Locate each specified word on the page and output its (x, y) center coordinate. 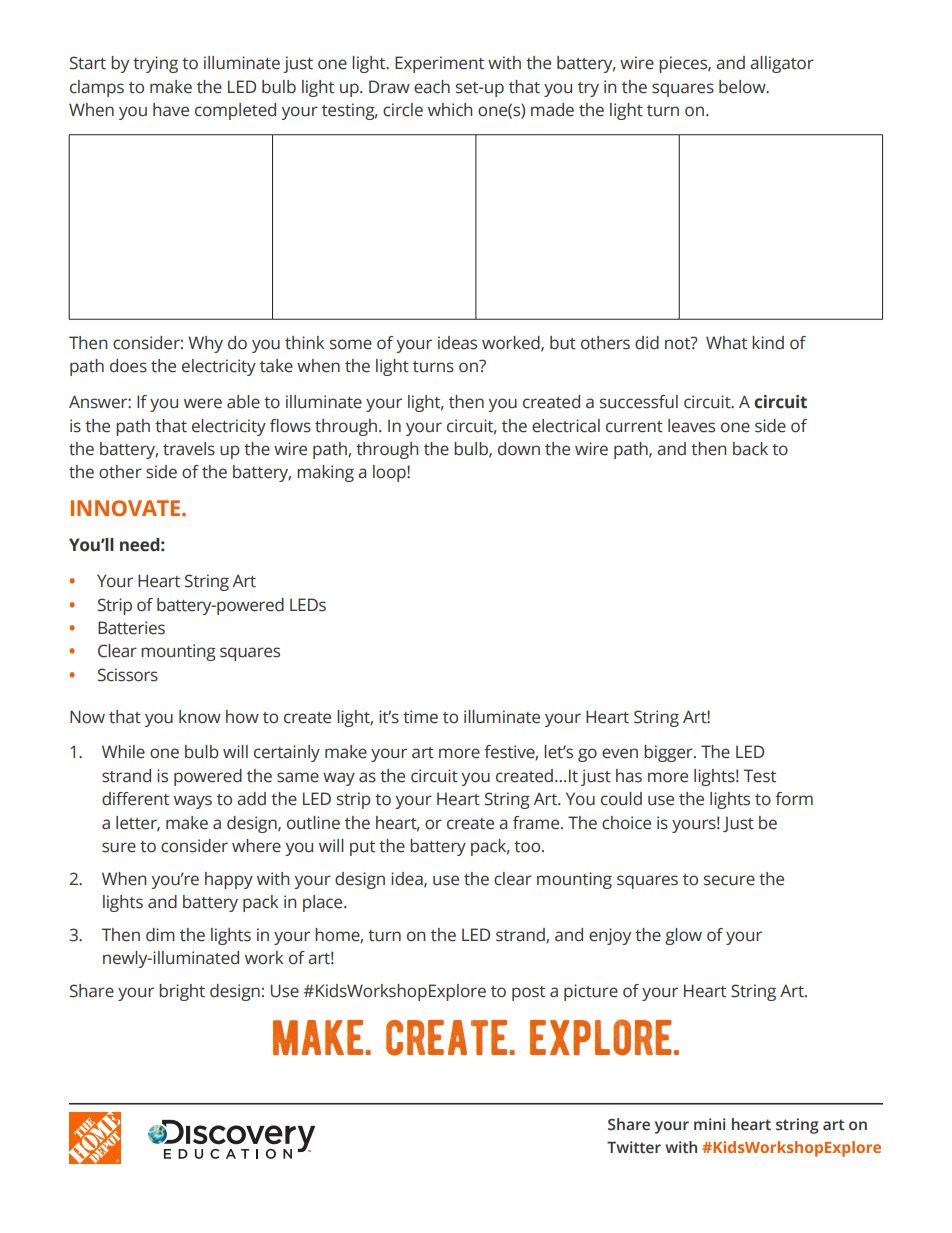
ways (193, 802)
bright (182, 992)
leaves (691, 426)
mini (709, 1124)
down (519, 449)
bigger (669, 753)
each (432, 87)
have (171, 110)
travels (189, 449)
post (528, 993)
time (420, 717)
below (743, 87)
